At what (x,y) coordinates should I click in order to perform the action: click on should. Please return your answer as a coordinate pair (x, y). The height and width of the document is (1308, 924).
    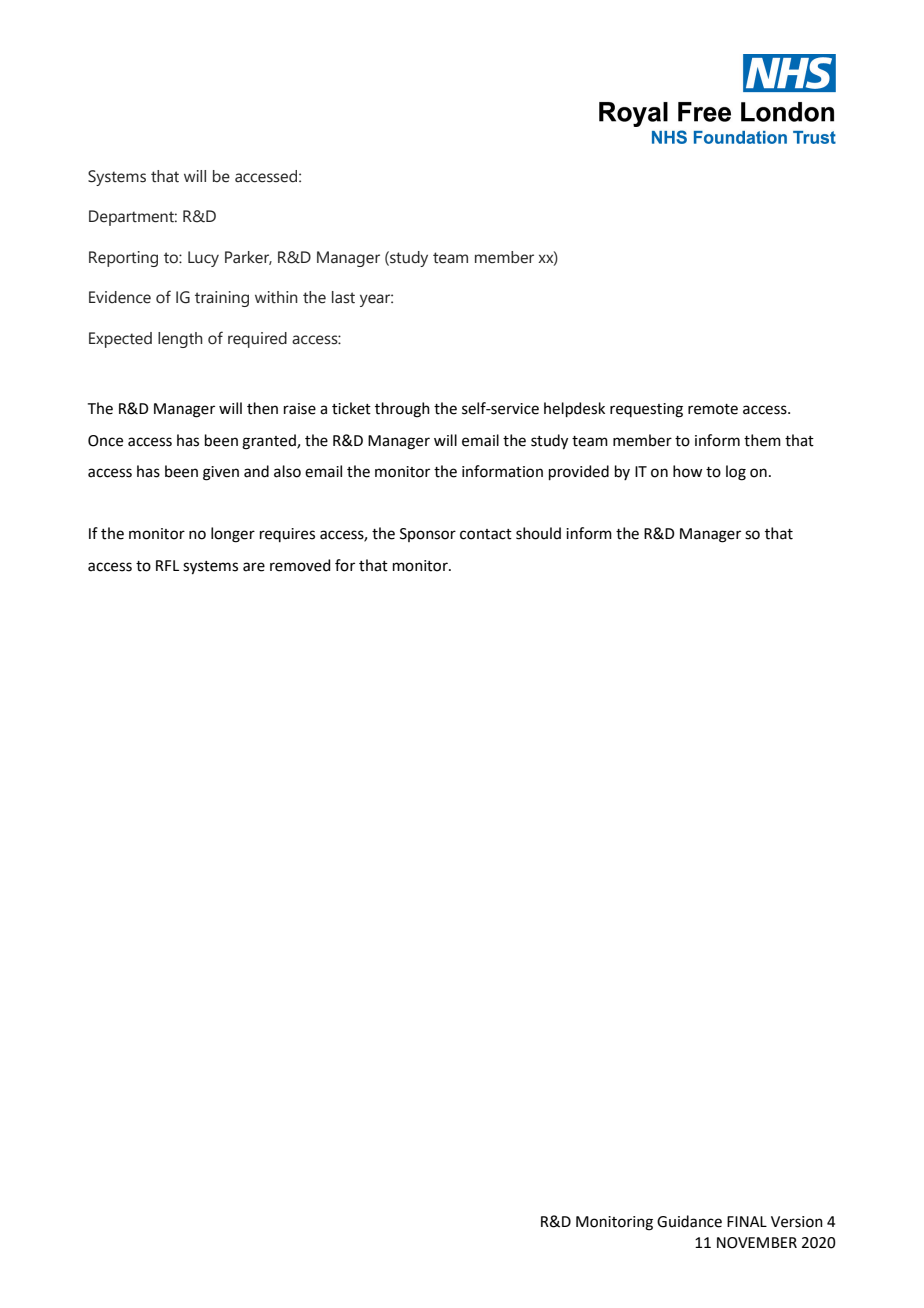
    Looking at the image, I should click on (538, 533).
